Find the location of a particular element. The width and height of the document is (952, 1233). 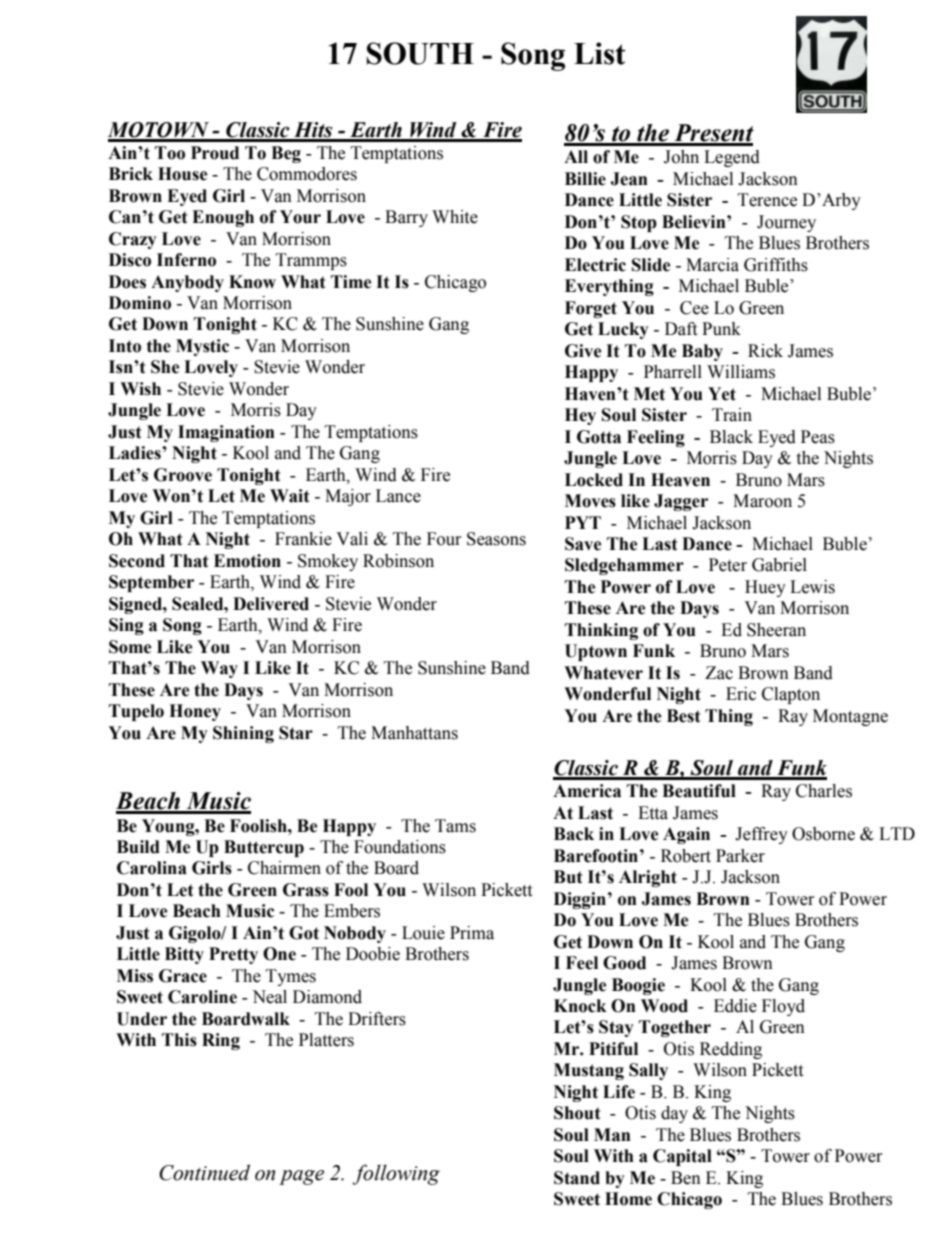

Charles is located at coordinates (824, 791).
